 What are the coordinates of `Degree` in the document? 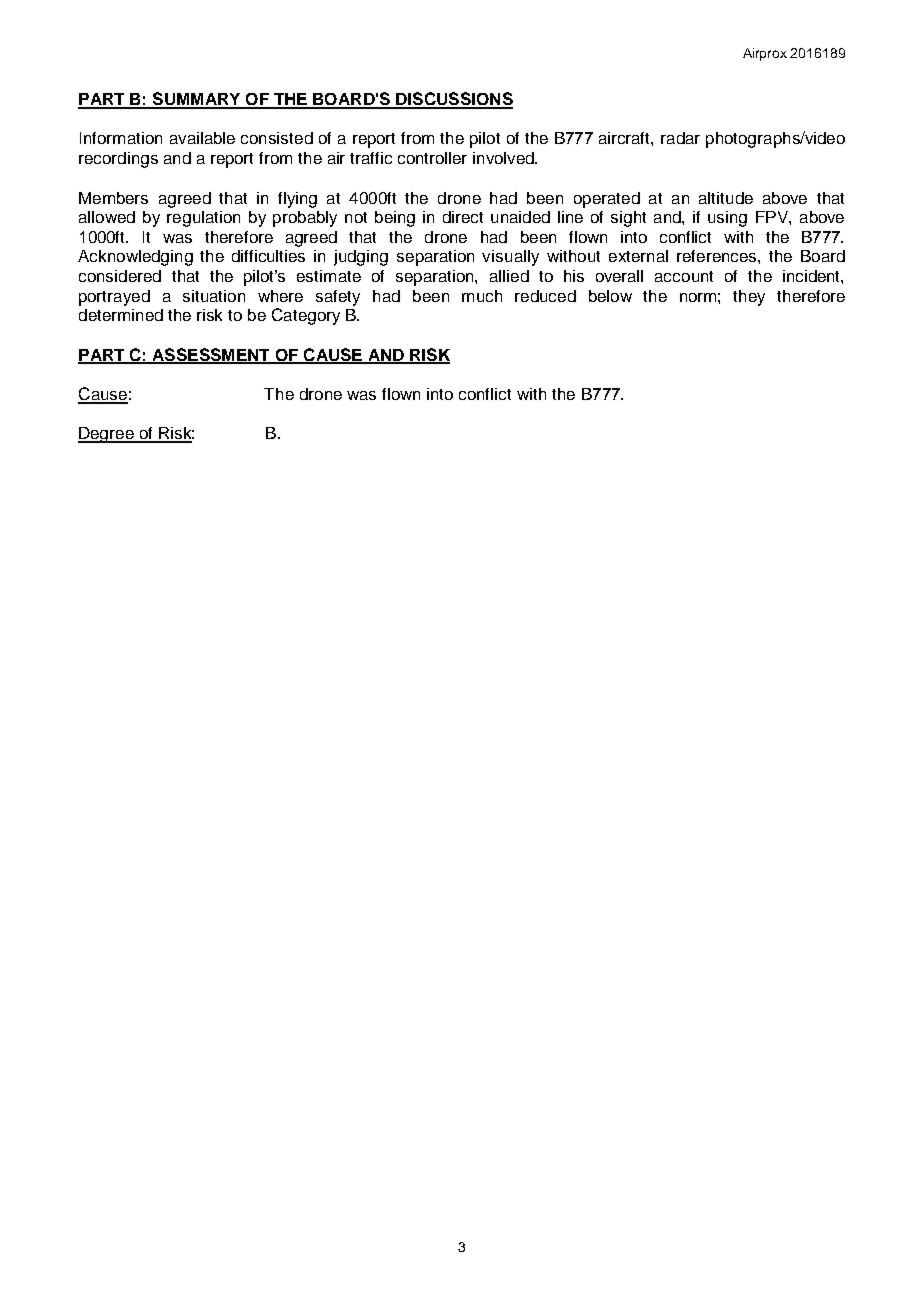 It's located at (107, 435).
